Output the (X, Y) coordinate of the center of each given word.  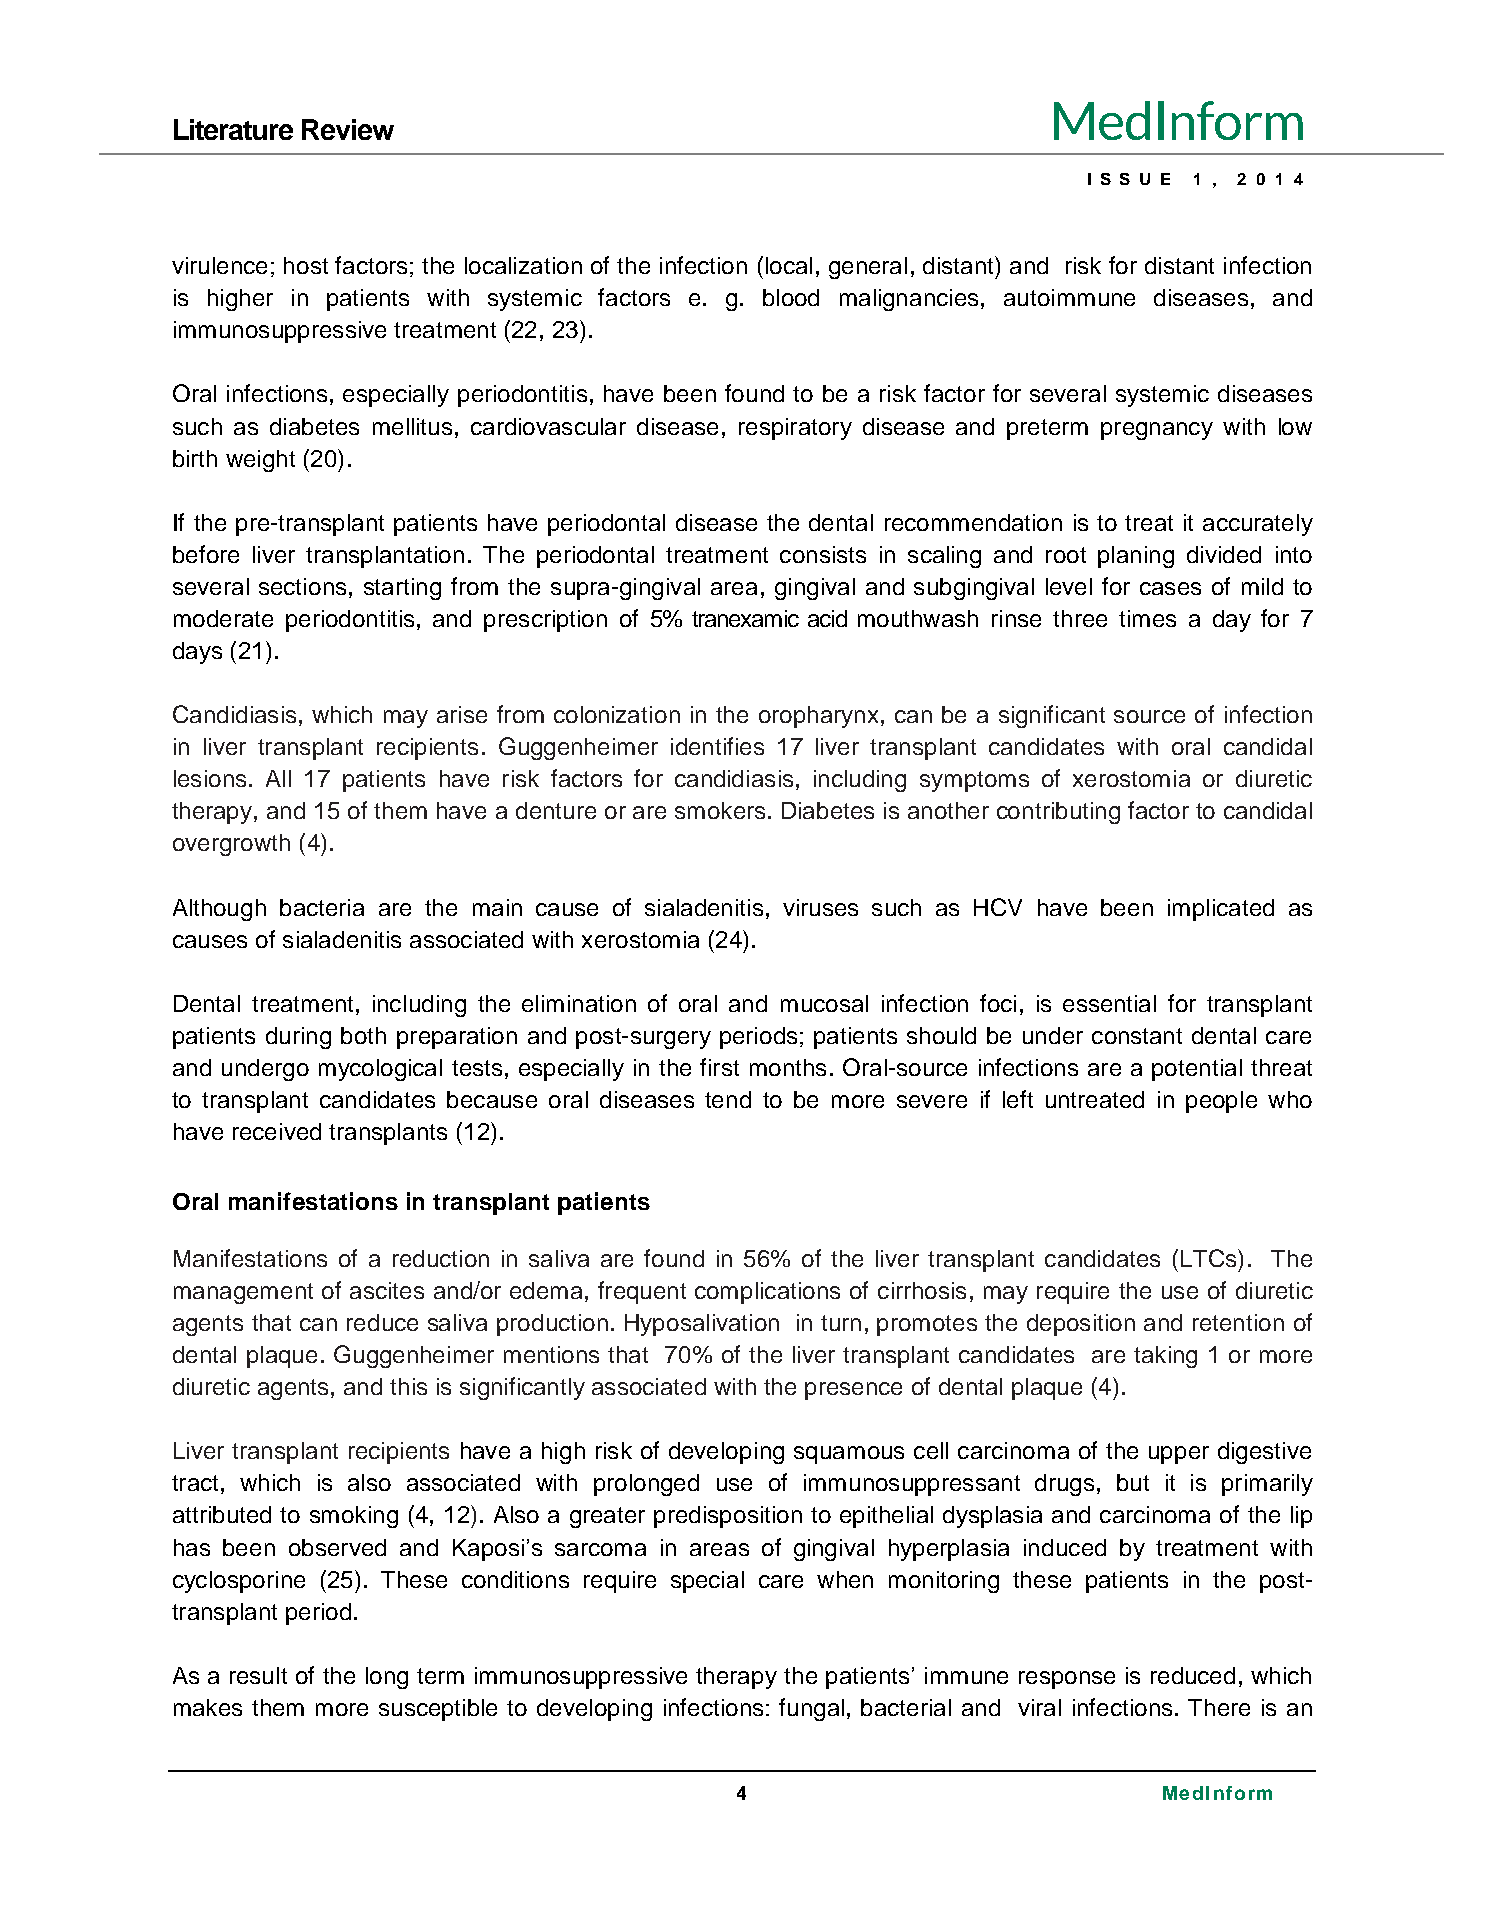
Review (348, 129)
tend (728, 1099)
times (1147, 618)
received (277, 1131)
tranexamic (745, 618)
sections (302, 586)
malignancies (909, 300)
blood (791, 297)
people (1221, 1102)
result (258, 1675)
